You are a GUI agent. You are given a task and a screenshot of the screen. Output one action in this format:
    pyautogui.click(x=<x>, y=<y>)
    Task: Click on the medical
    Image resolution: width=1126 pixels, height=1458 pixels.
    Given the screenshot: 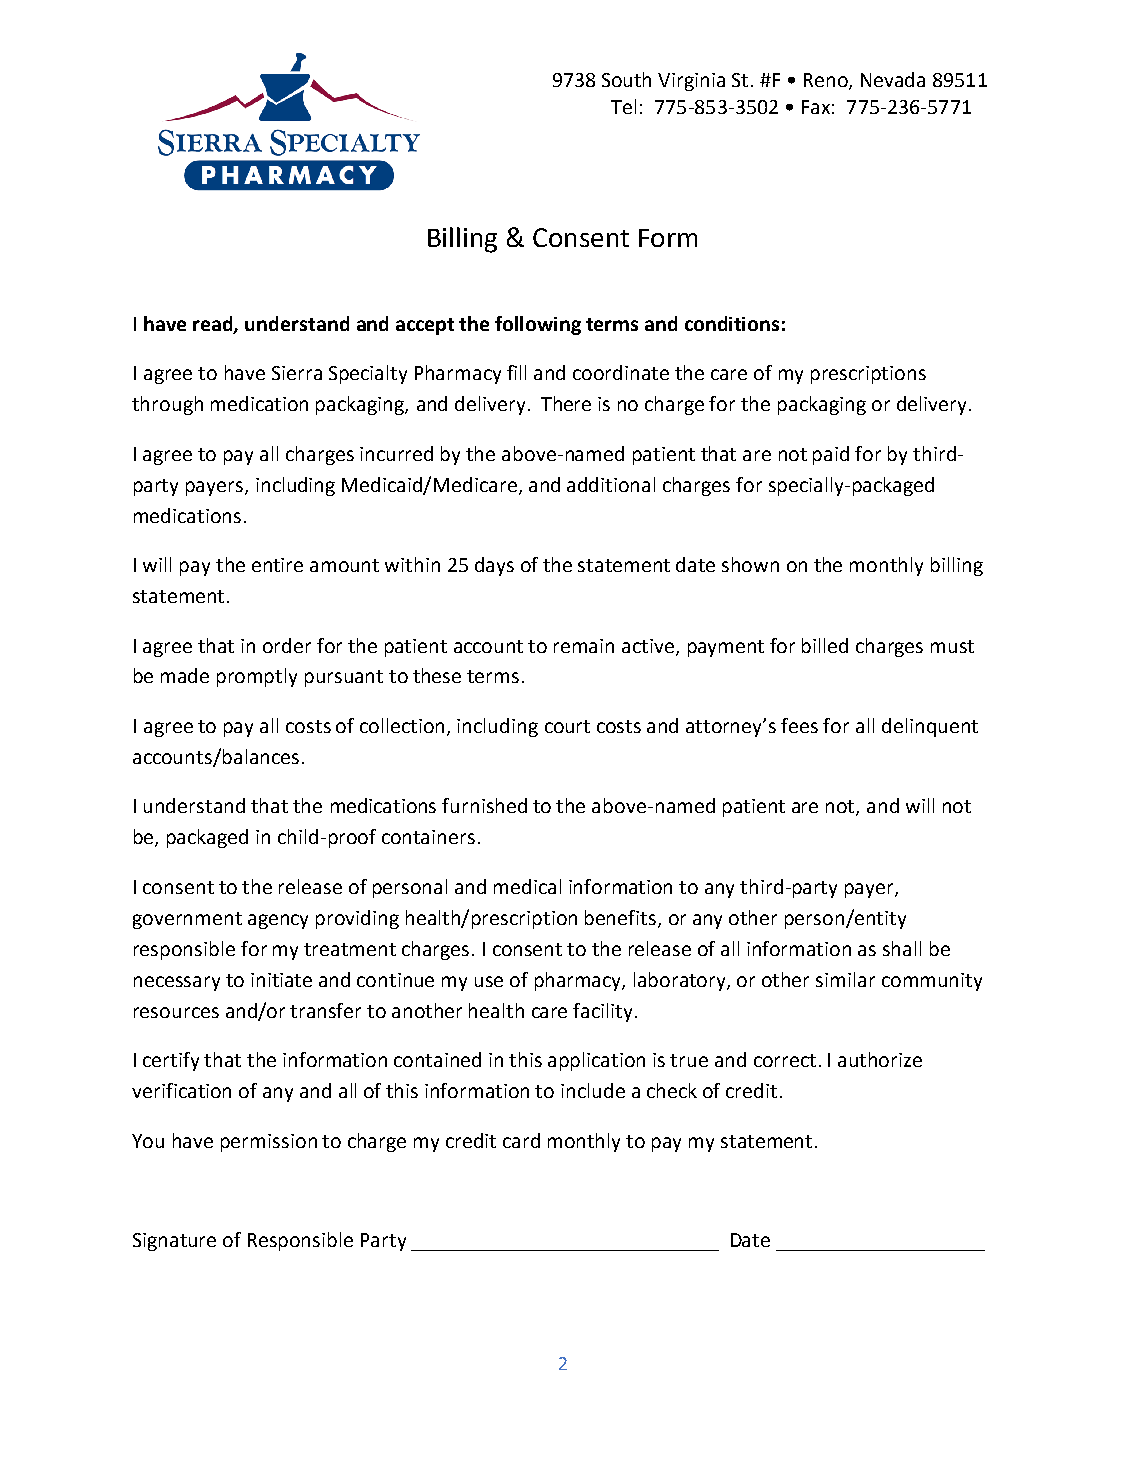 What is the action you would take?
    pyautogui.click(x=527, y=886)
